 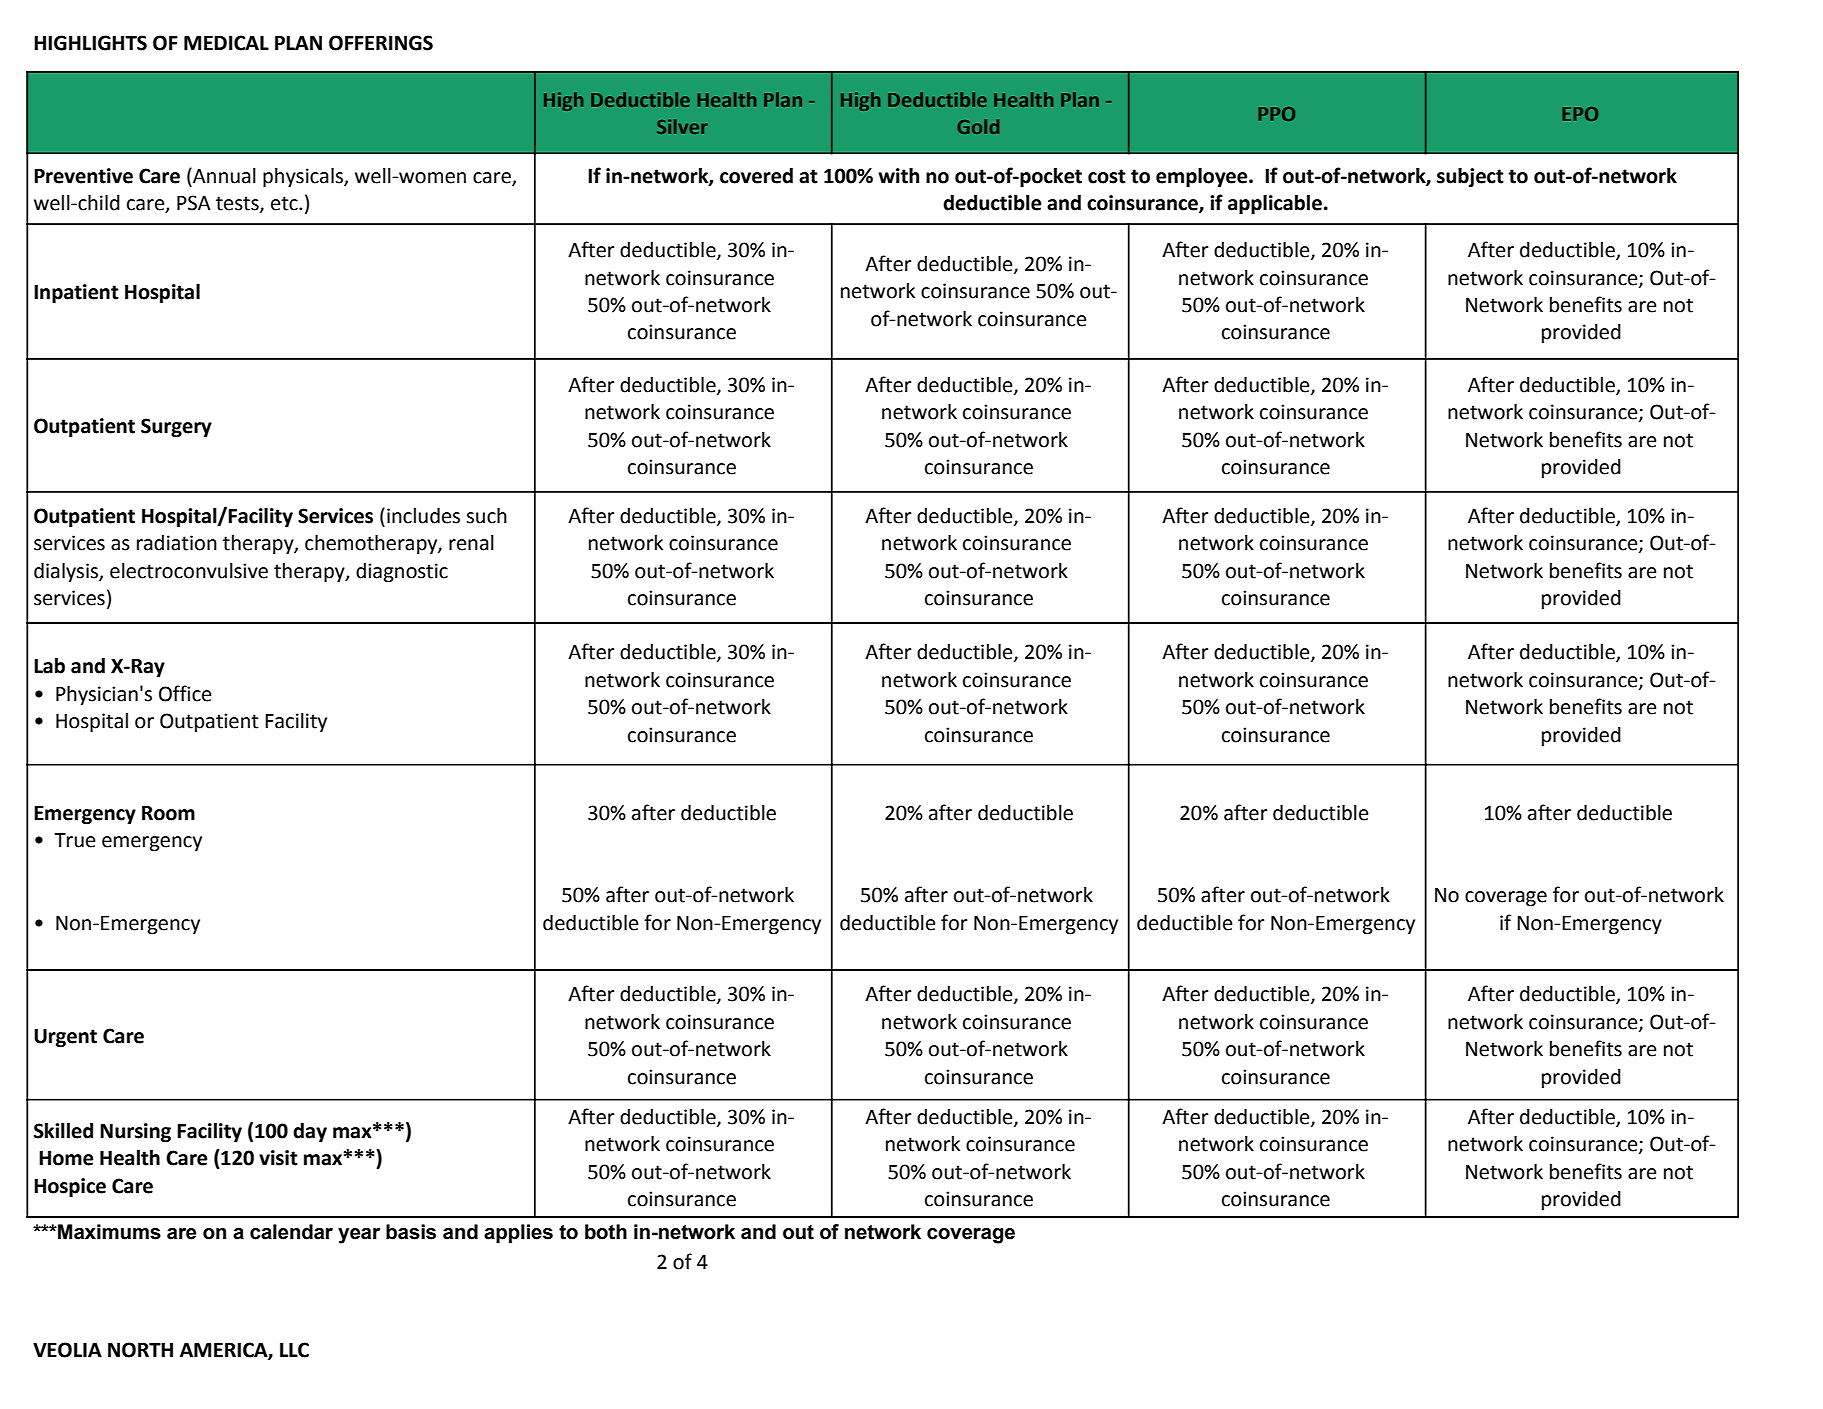 I want to click on PPO, so click(x=1277, y=114).
